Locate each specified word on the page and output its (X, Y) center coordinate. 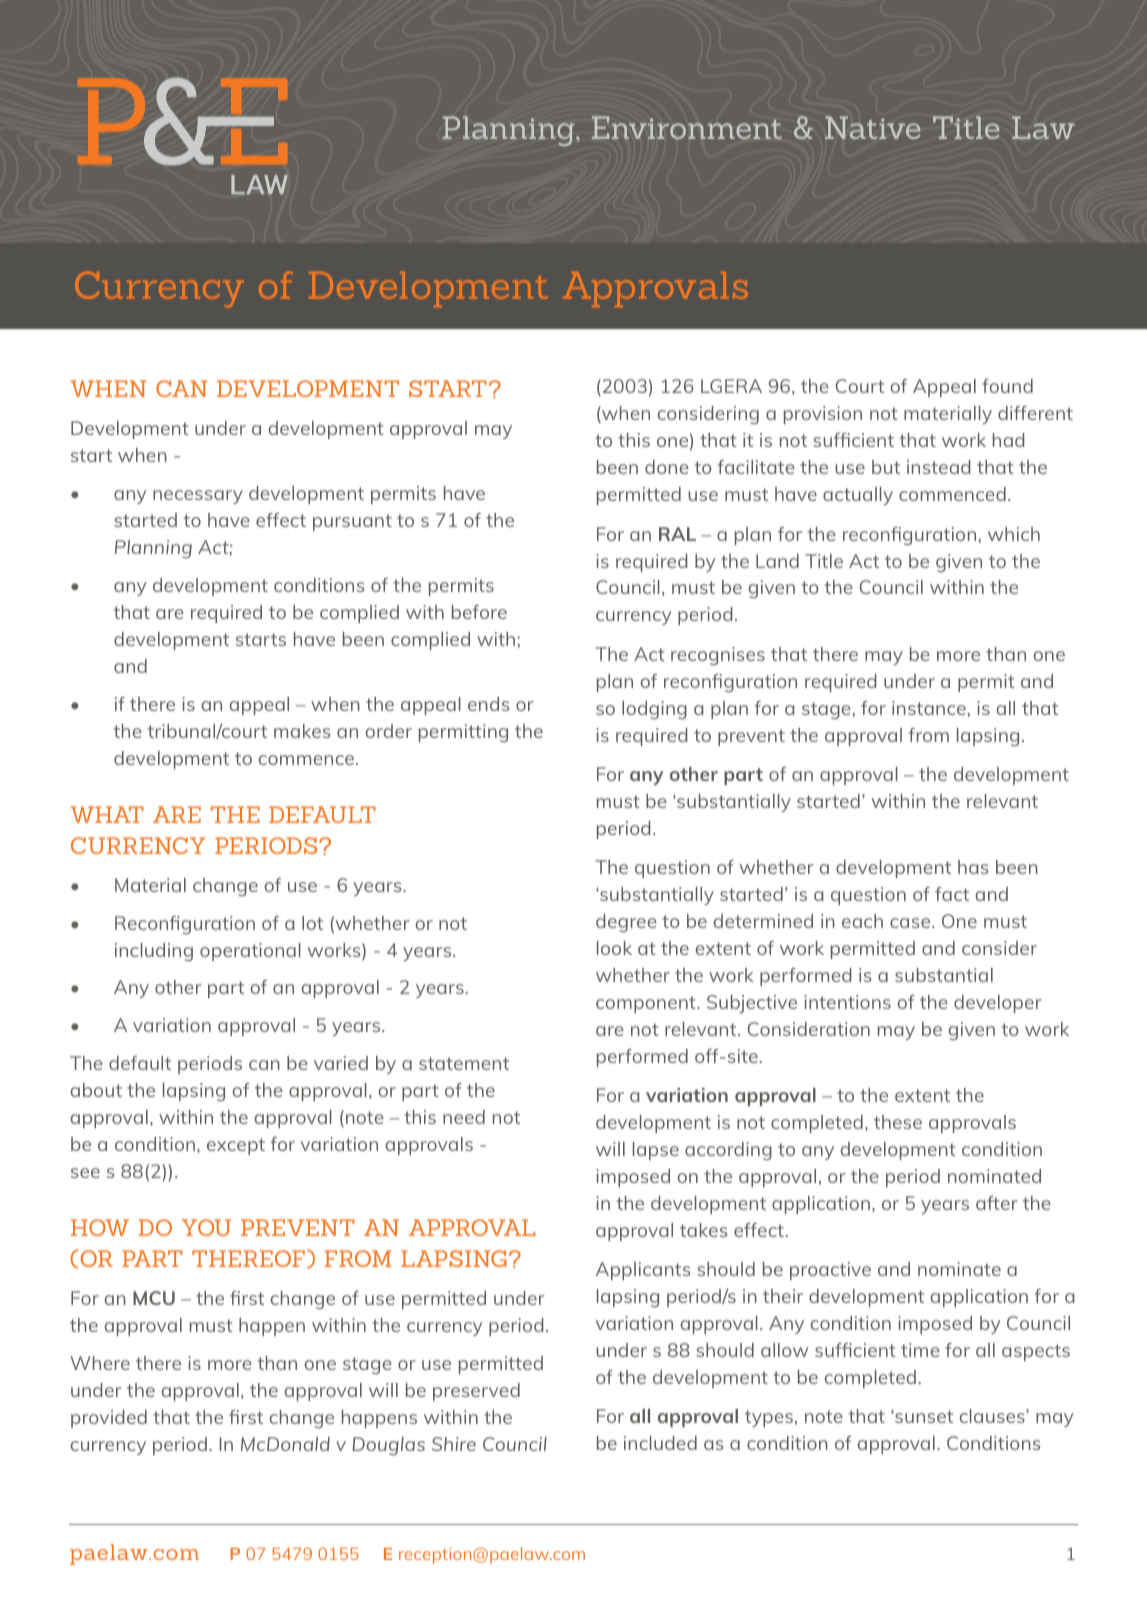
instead (938, 467)
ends (488, 704)
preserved (476, 1392)
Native (873, 127)
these (898, 1122)
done (667, 467)
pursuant (352, 522)
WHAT (107, 814)
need (464, 1117)
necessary (198, 497)
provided (109, 1419)
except (236, 1146)
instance (929, 708)
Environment (687, 127)
